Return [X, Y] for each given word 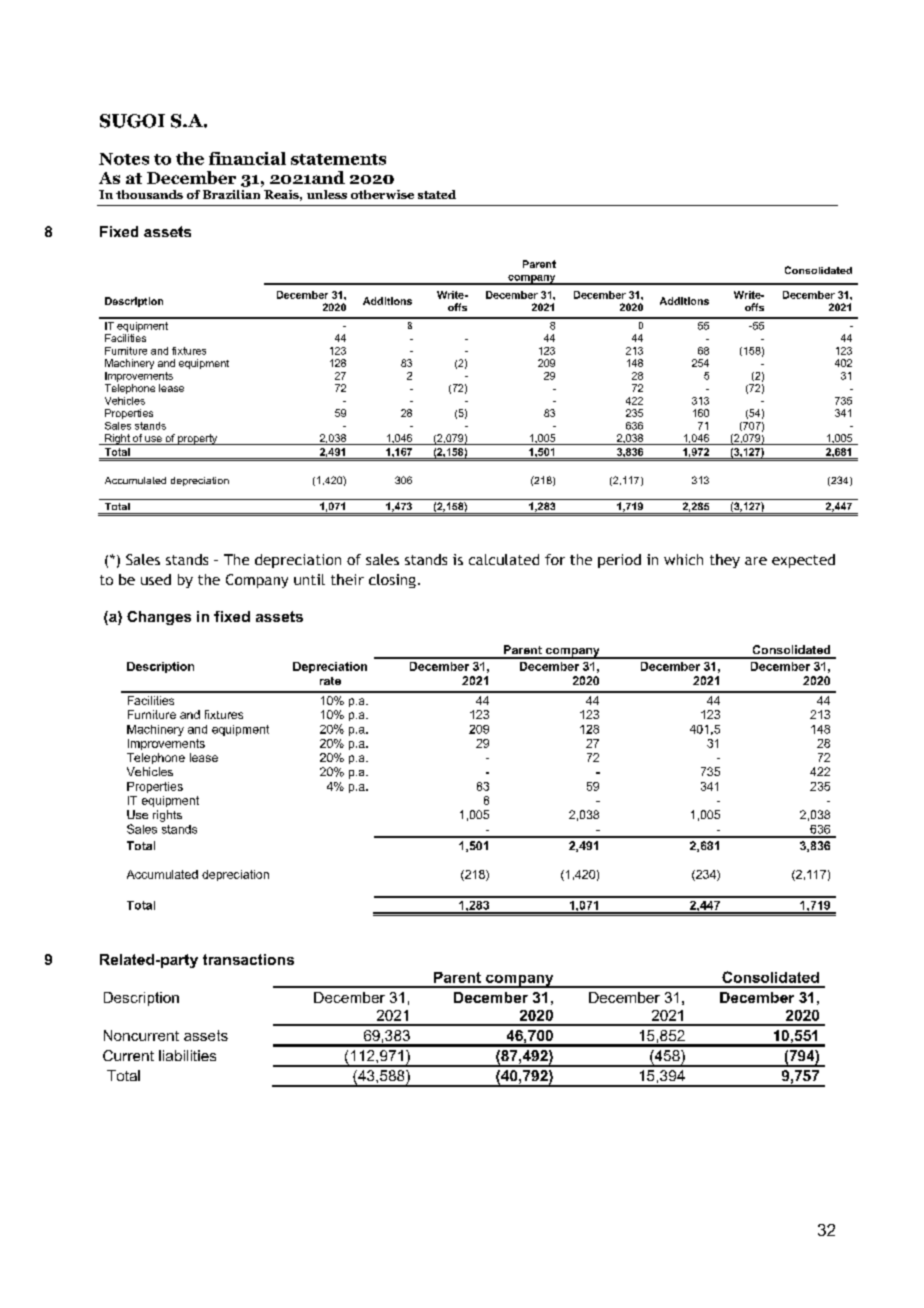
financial [247, 158]
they [725, 561]
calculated [504, 559]
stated [437, 194]
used [156, 579]
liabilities [187, 1055]
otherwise [382, 194]
